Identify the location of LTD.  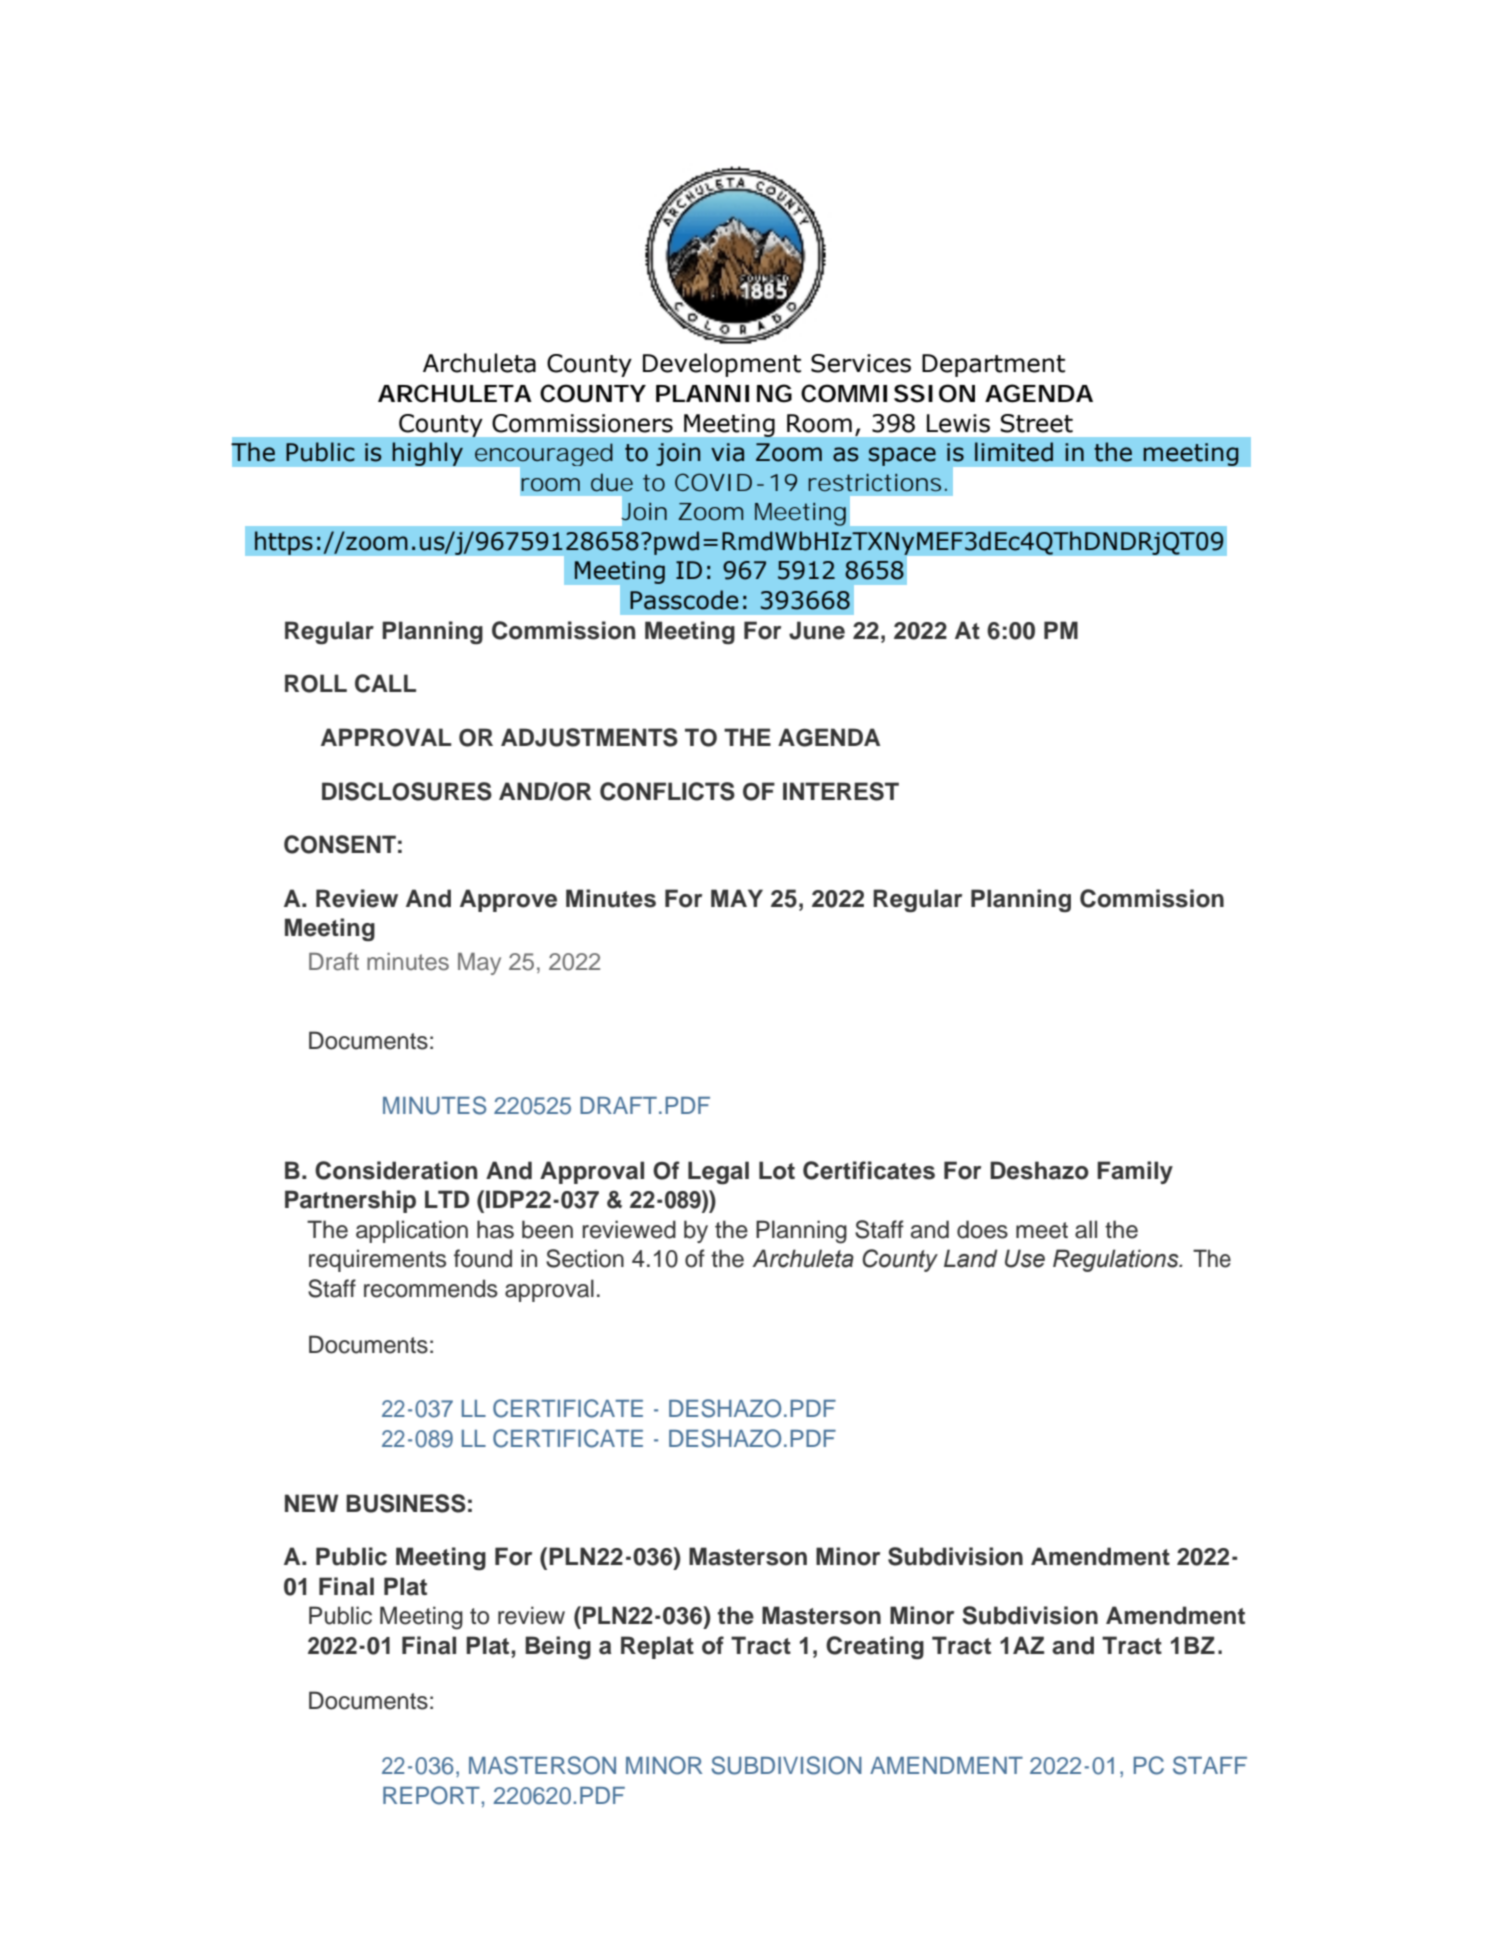
(447, 1199).
